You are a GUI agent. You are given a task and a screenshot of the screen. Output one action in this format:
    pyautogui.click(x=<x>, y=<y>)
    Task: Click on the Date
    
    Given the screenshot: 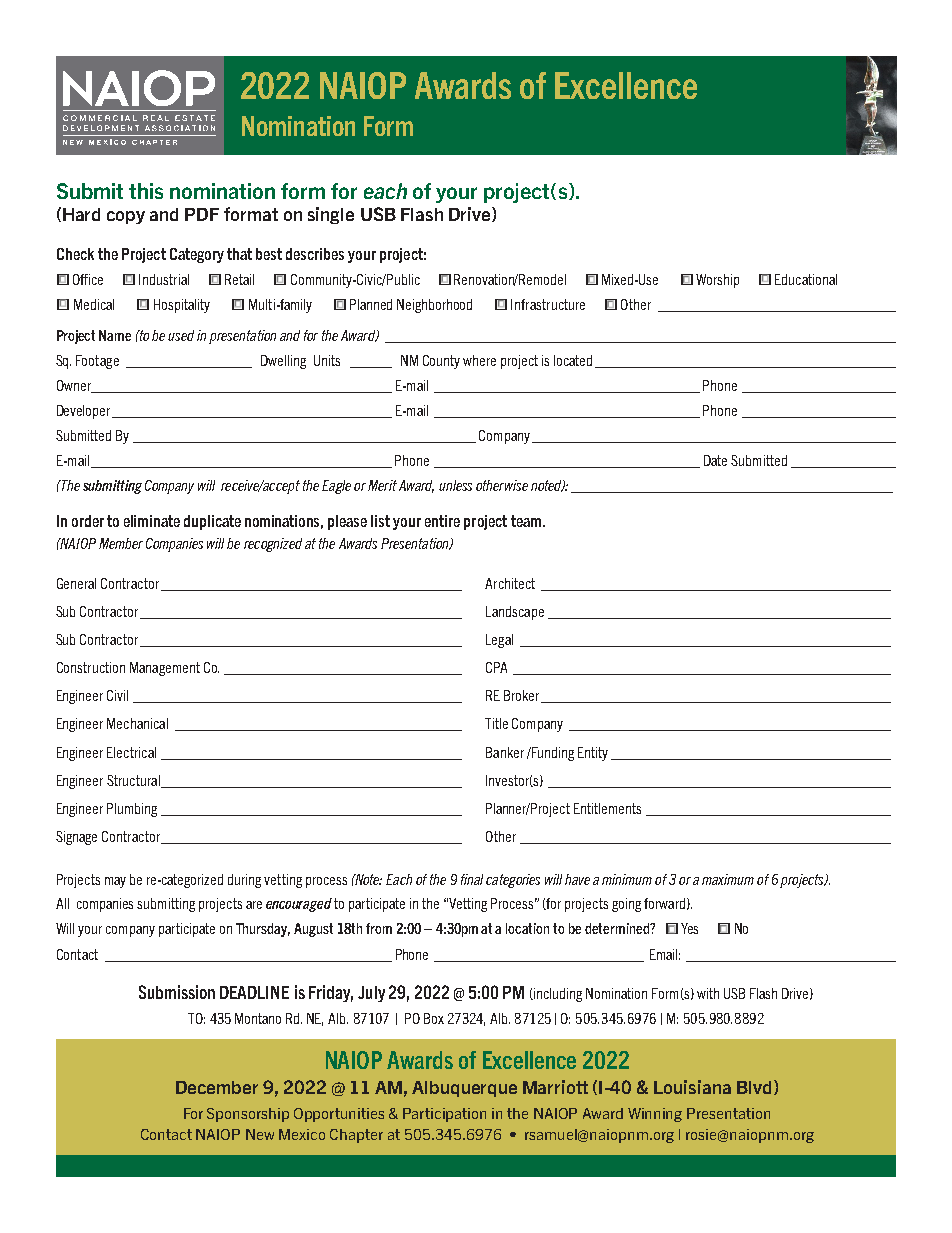 What is the action you would take?
    pyautogui.click(x=715, y=460)
